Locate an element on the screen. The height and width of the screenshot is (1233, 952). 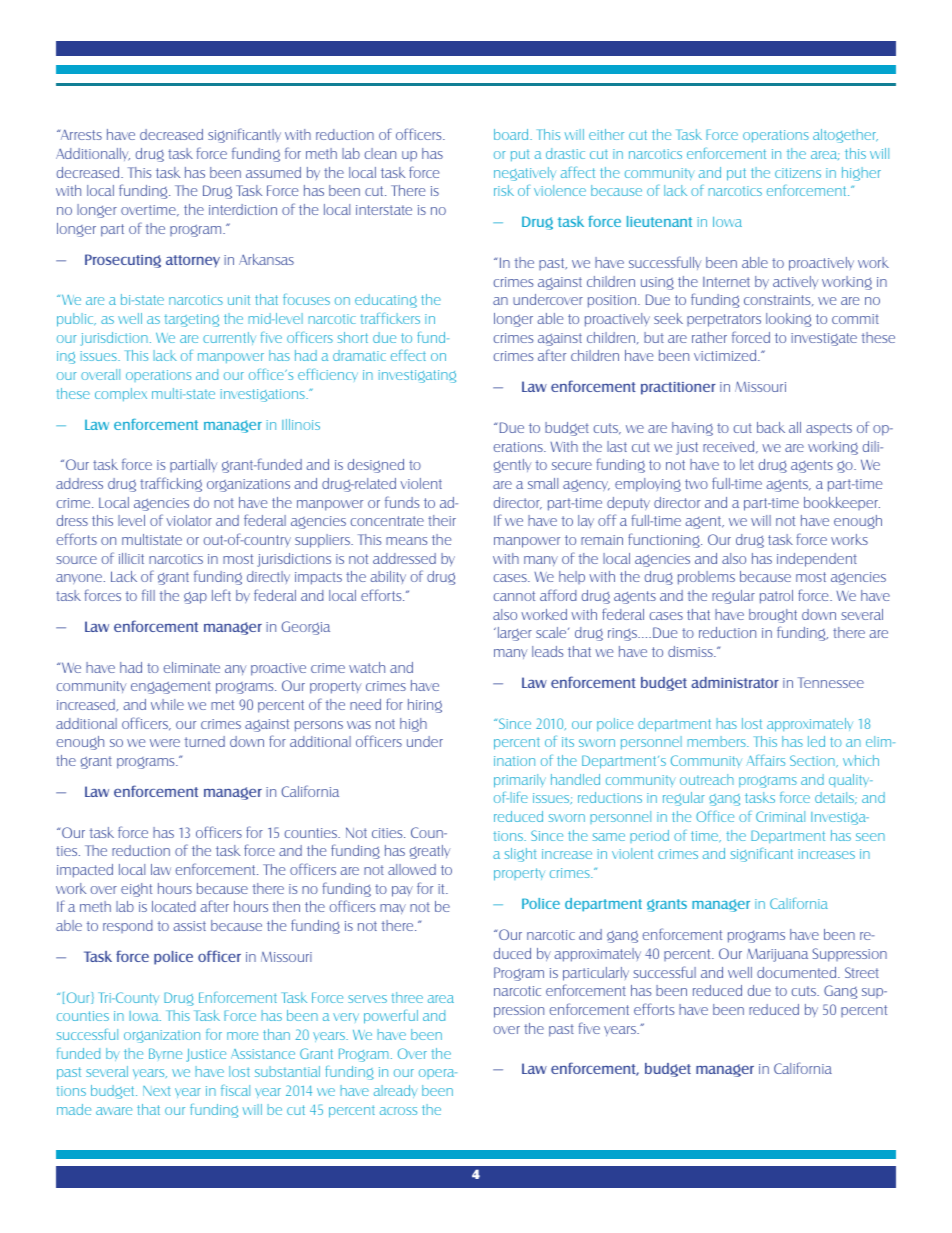
citizens is located at coordinates (798, 173).
